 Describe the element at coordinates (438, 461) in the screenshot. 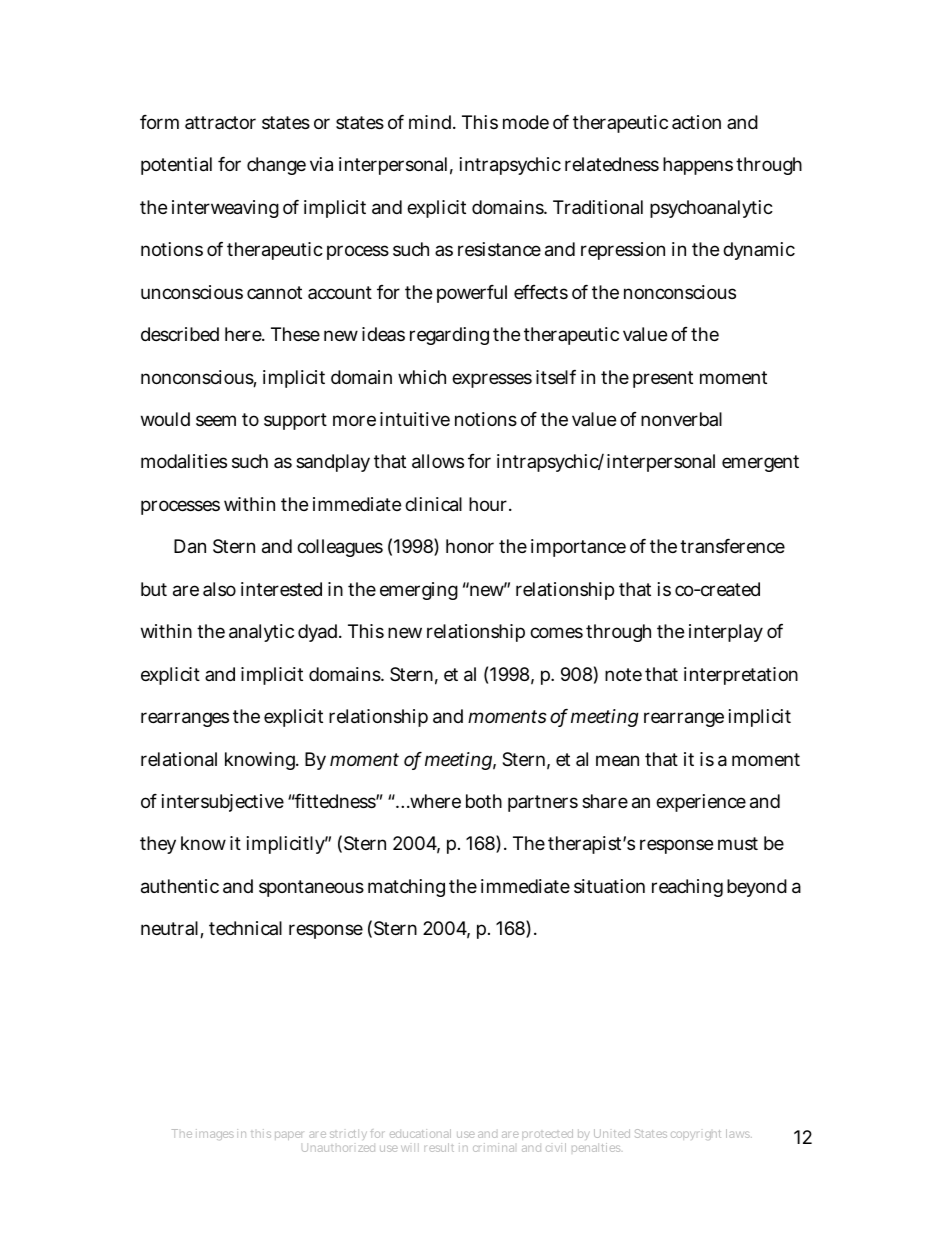

I see `allows` at that location.
